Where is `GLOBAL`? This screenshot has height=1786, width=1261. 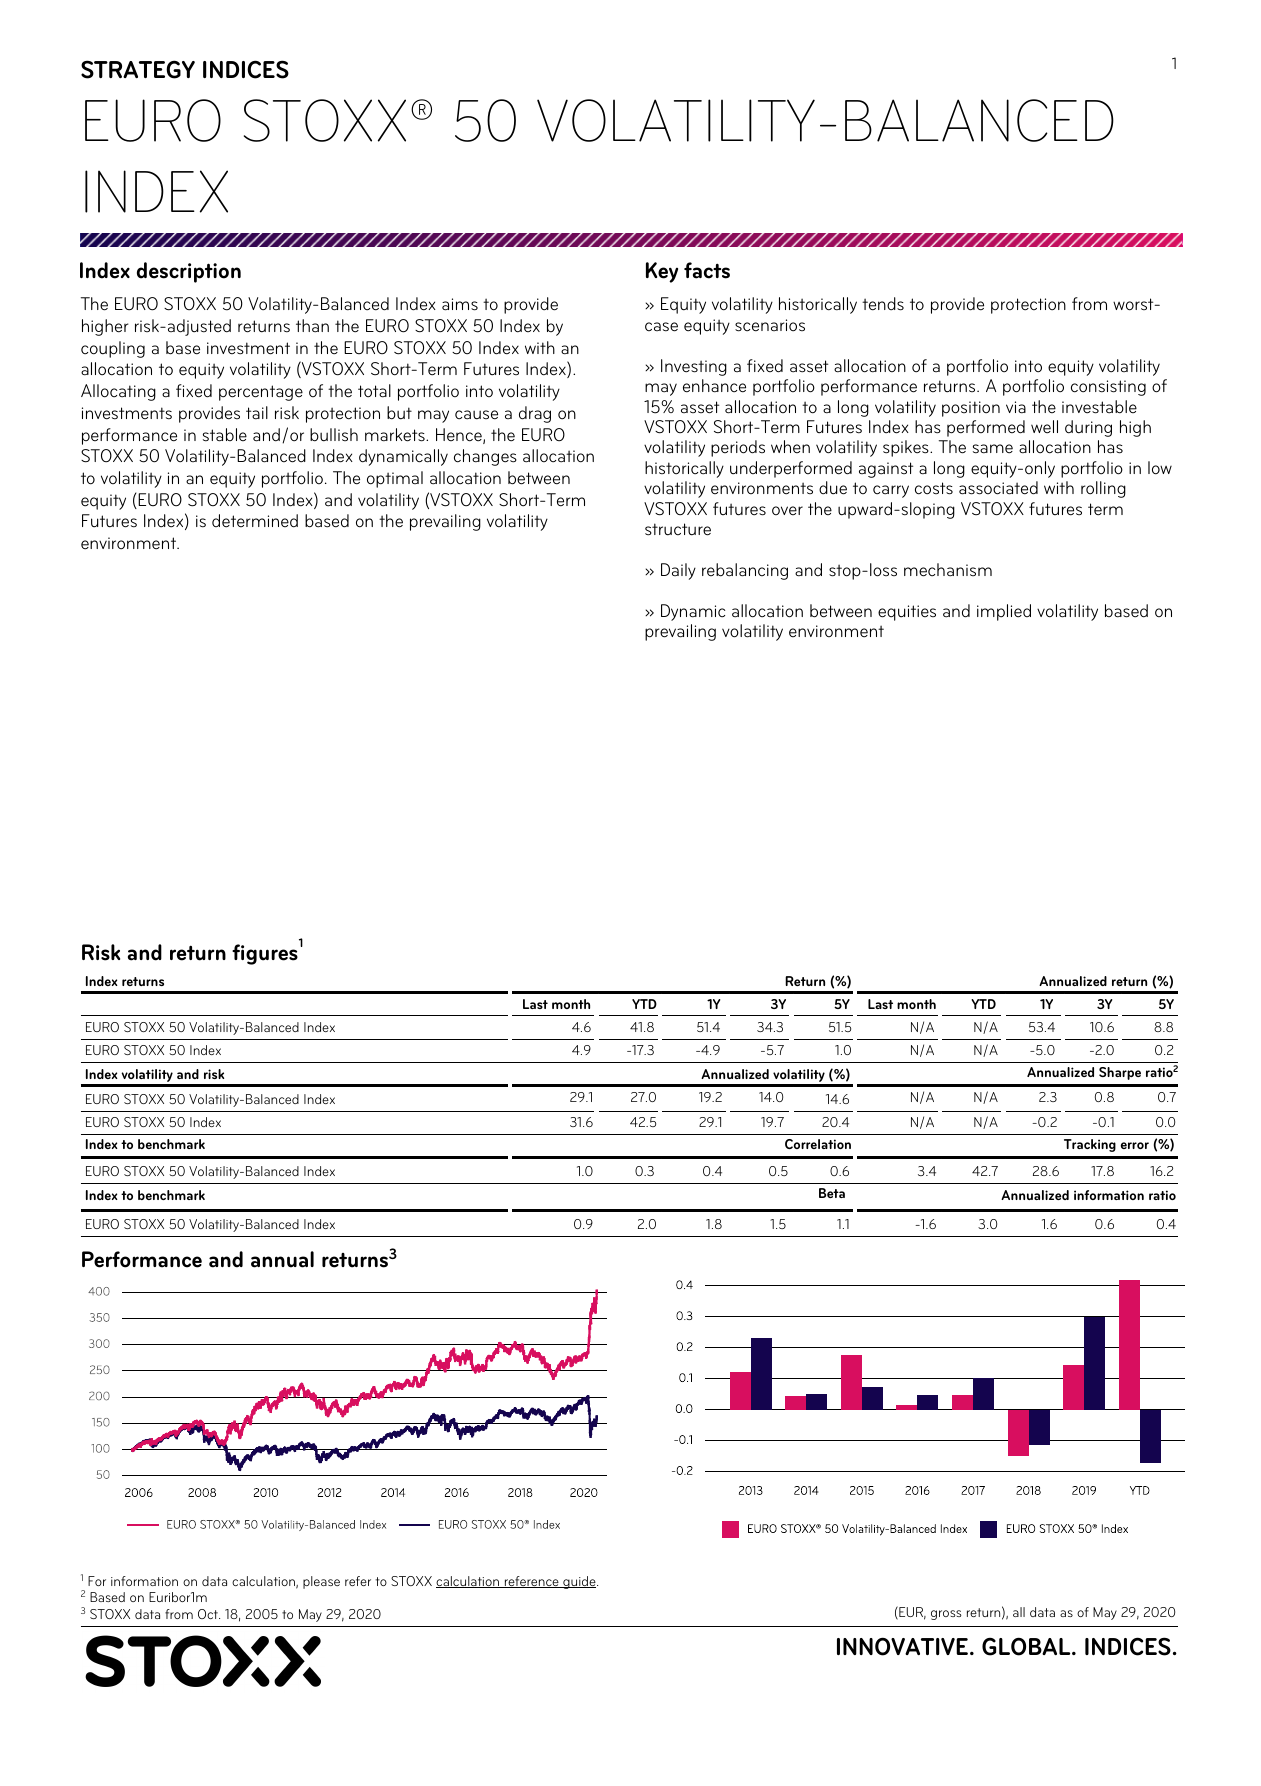
GLOBAL is located at coordinates (1027, 1646).
